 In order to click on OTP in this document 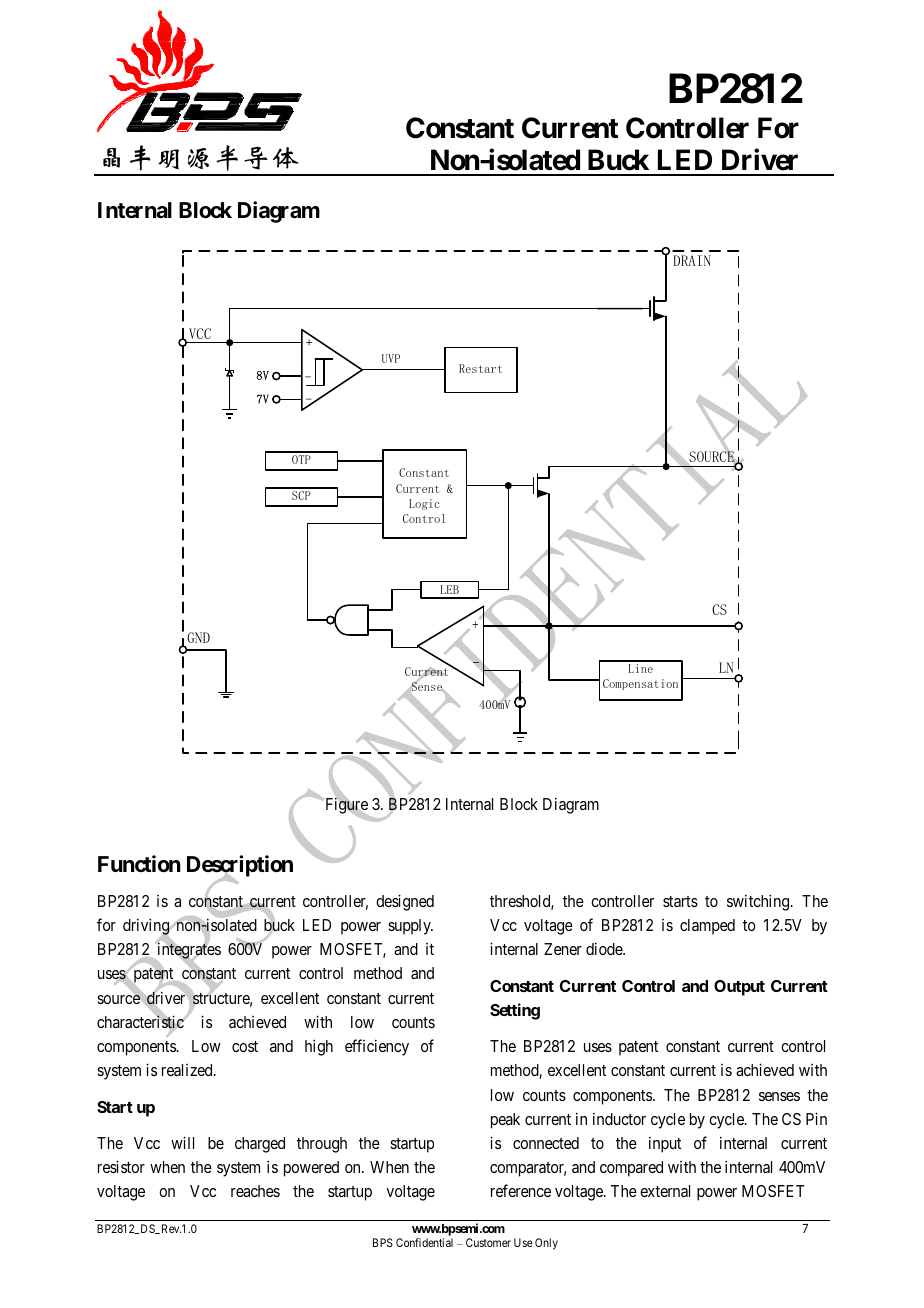, I will do `click(301, 459)`.
